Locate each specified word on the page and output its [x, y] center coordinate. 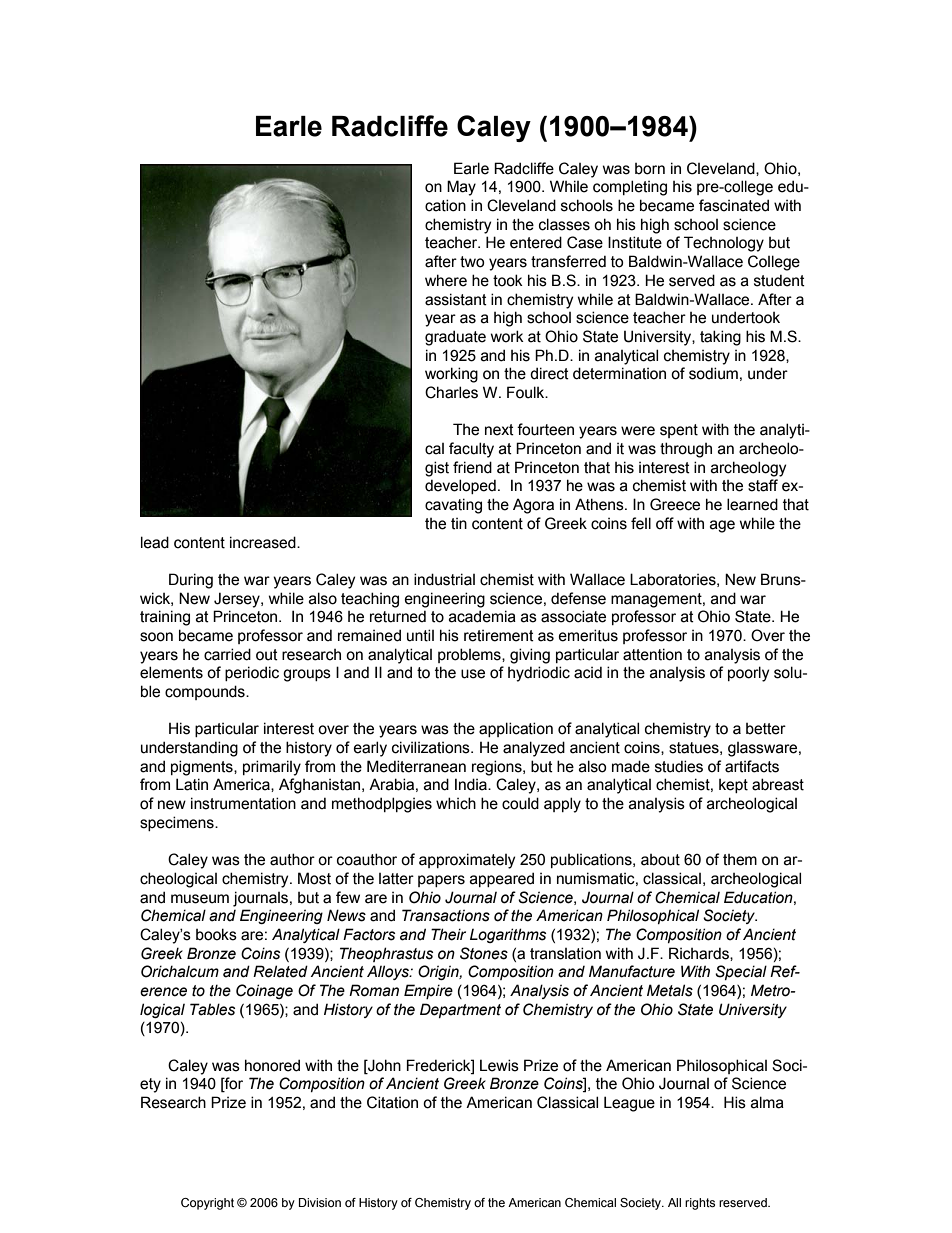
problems [470, 655]
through [686, 450]
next [499, 430]
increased [264, 542]
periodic [252, 673]
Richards [700, 954]
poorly [748, 674]
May [461, 188]
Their [448, 934]
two [472, 262]
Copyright [207, 1204]
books [216, 934]
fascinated [734, 205]
